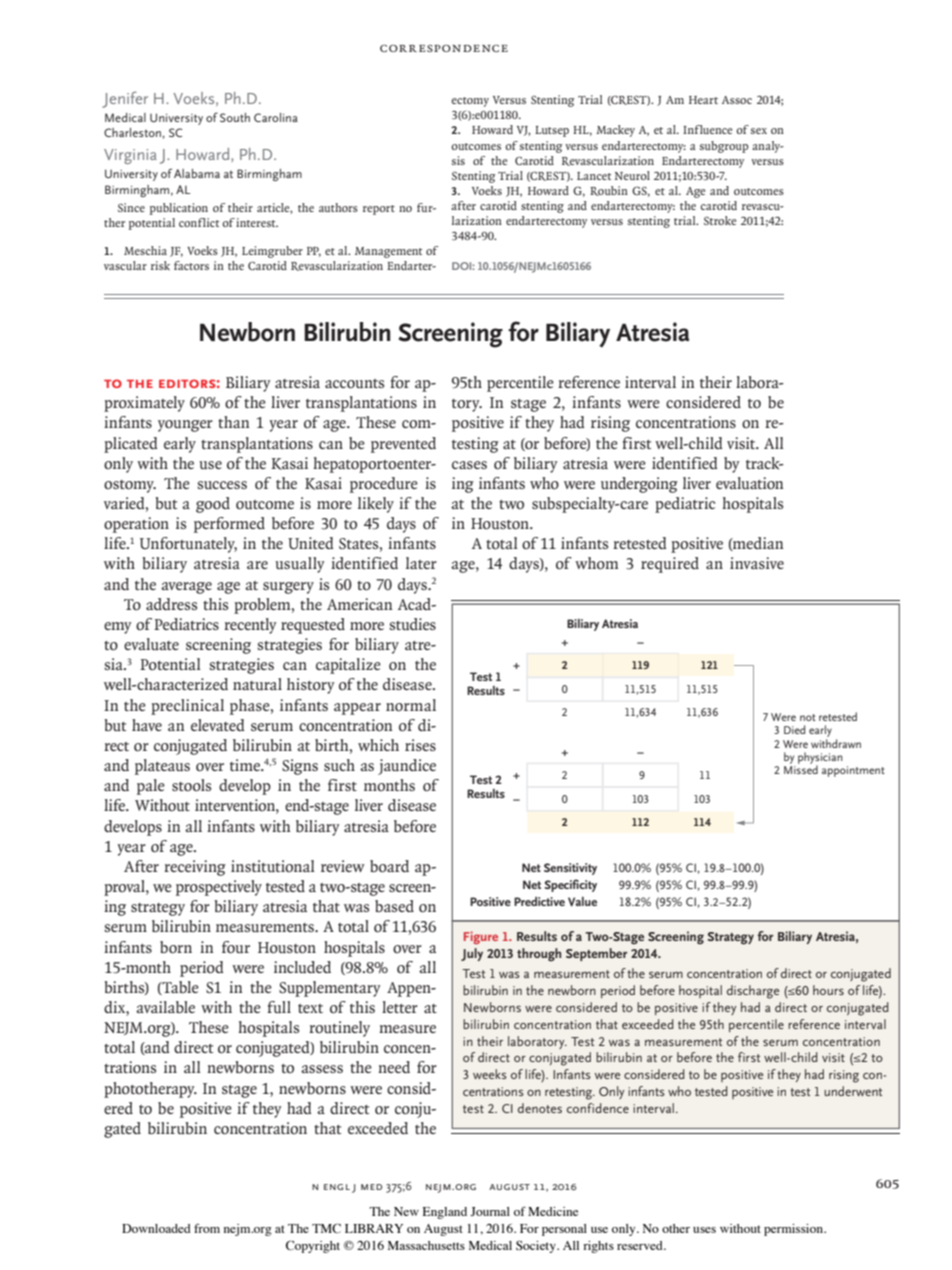 The width and height of the page is (952, 1270). What do you see at coordinates (444, 48) in the page?
I see `Correspondence` at bounding box center [444, 48].
